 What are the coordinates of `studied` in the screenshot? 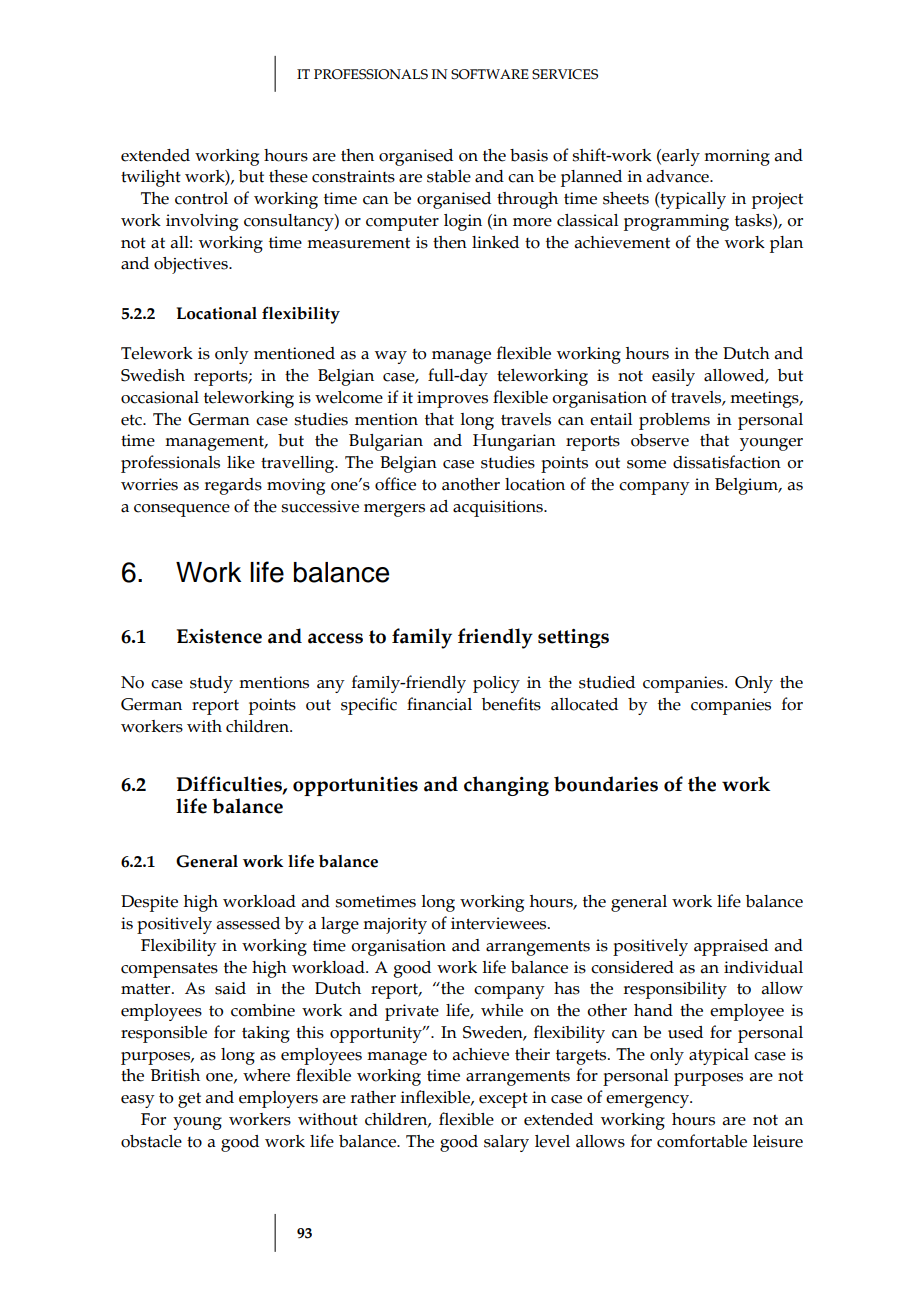 It's located at (607, 682).
